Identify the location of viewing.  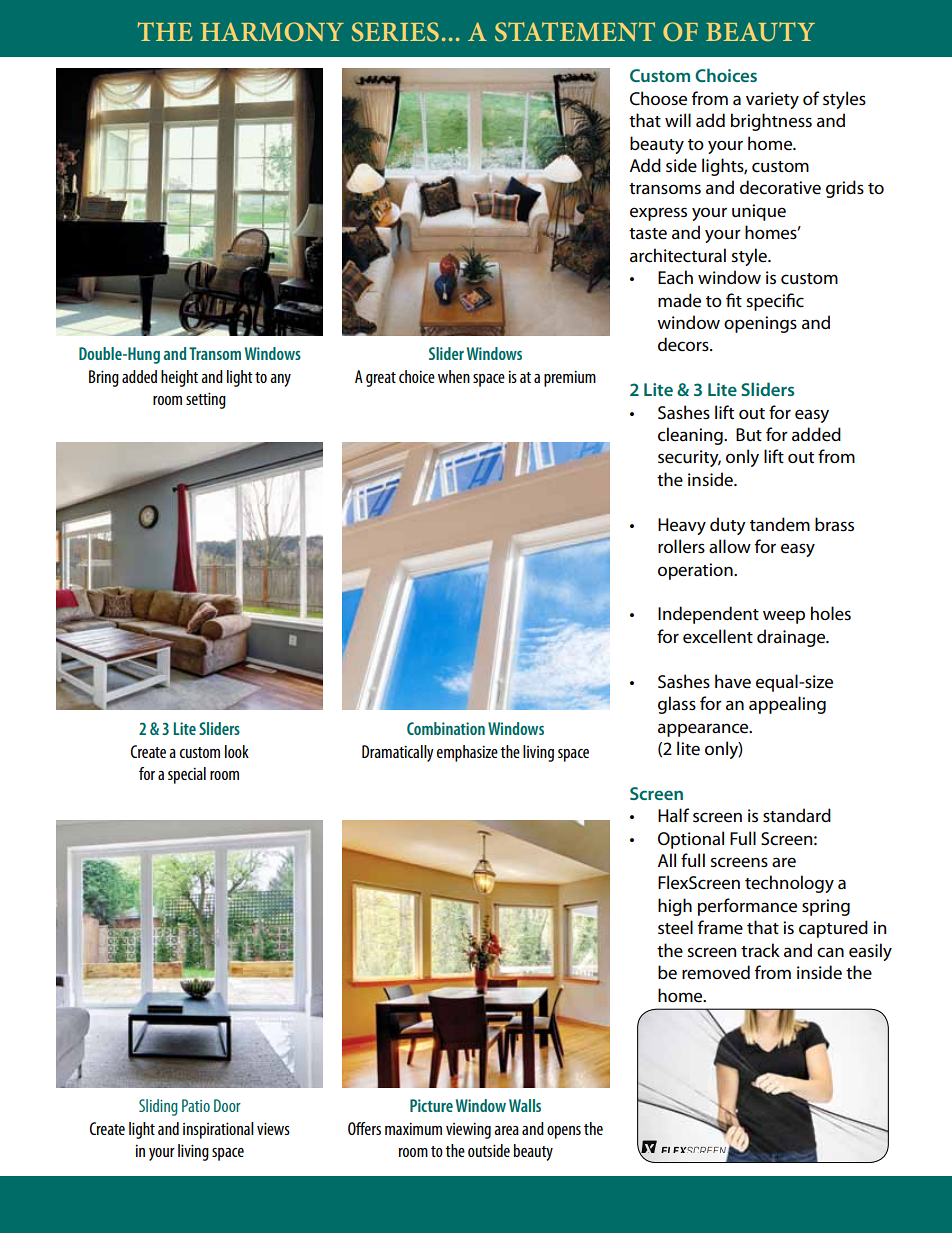
(468, 1130).
